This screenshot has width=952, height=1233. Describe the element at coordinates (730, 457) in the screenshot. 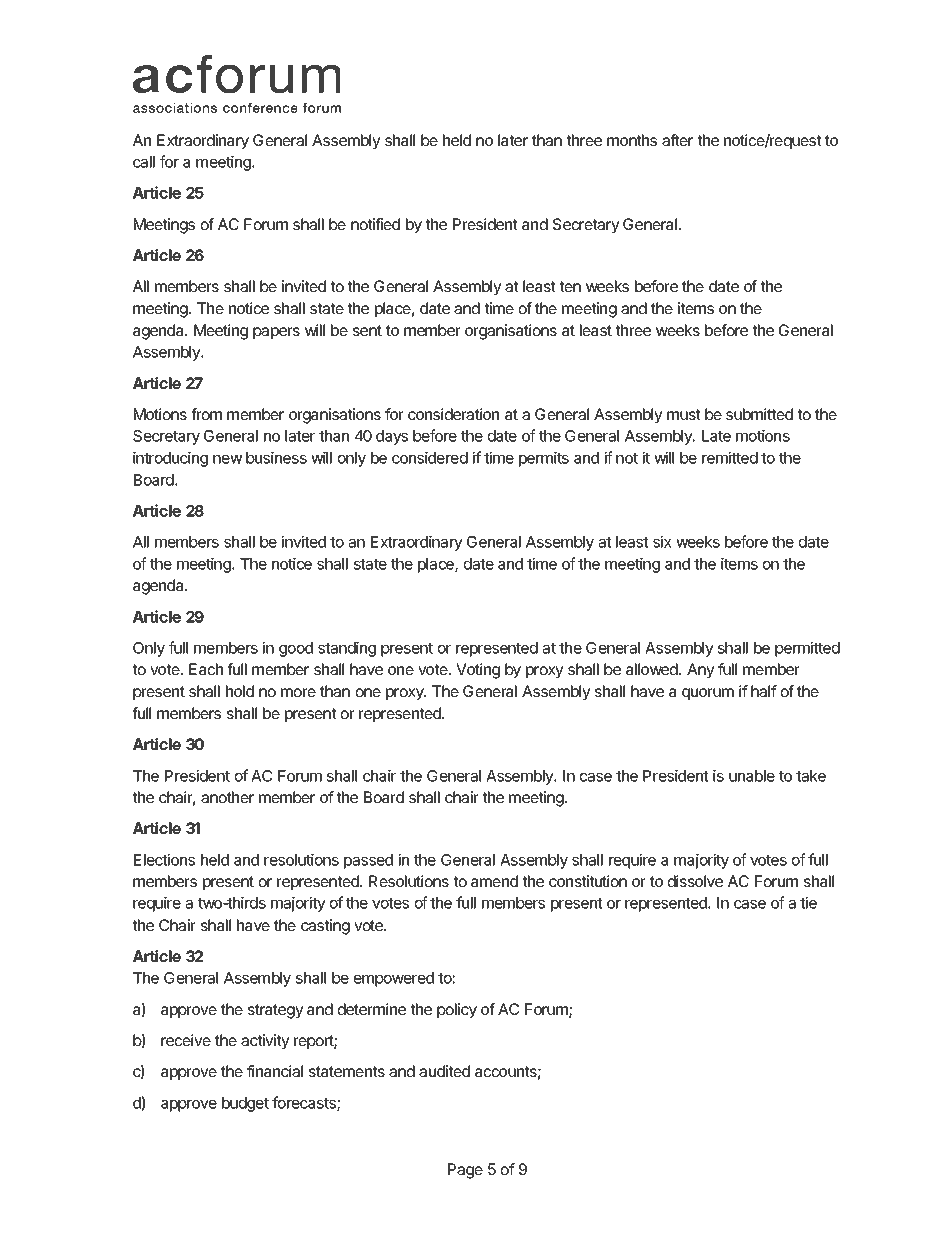

I see `remitted` at that location.
